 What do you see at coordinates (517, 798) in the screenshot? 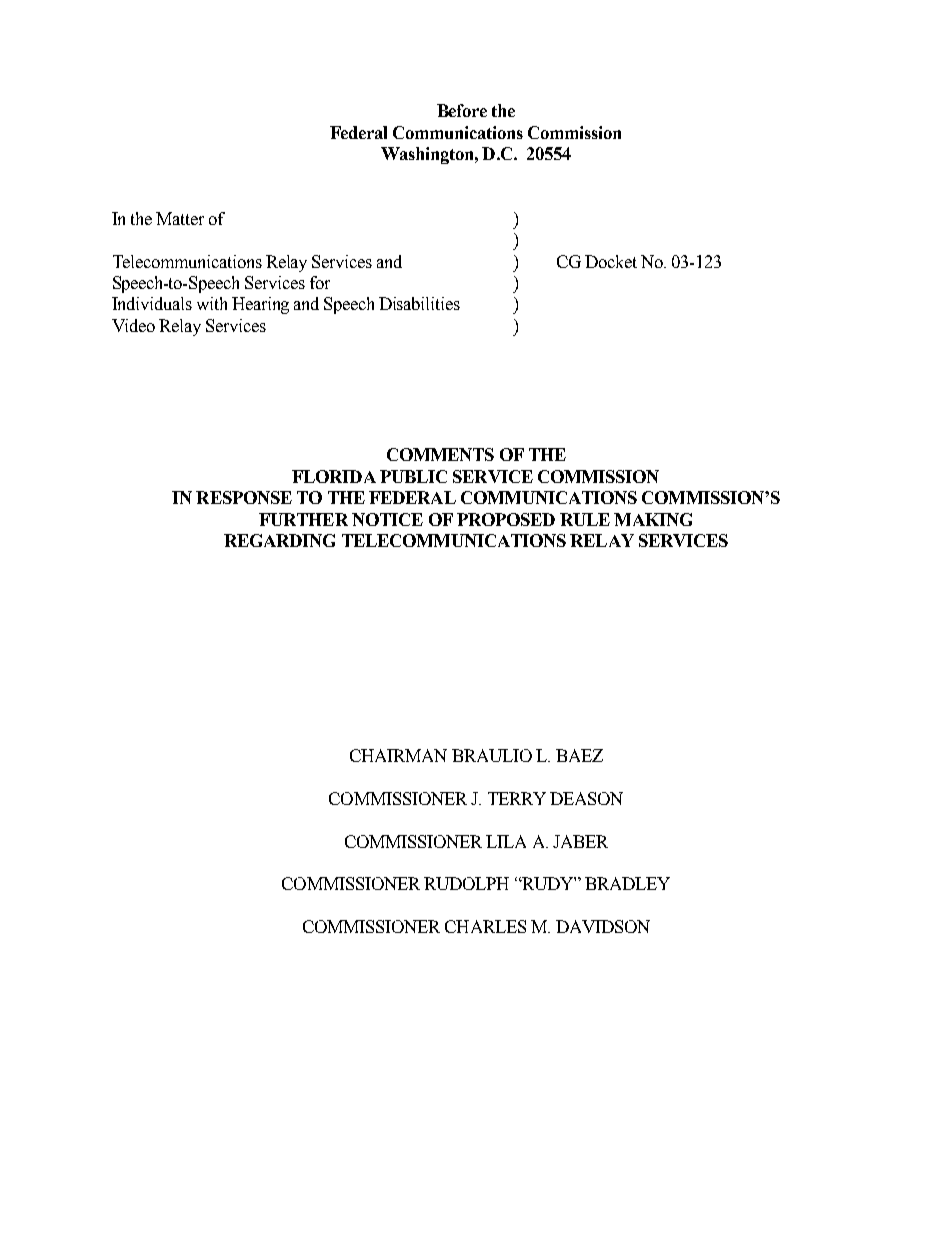
I see `TERRY` at bounding box center [517, 798].
